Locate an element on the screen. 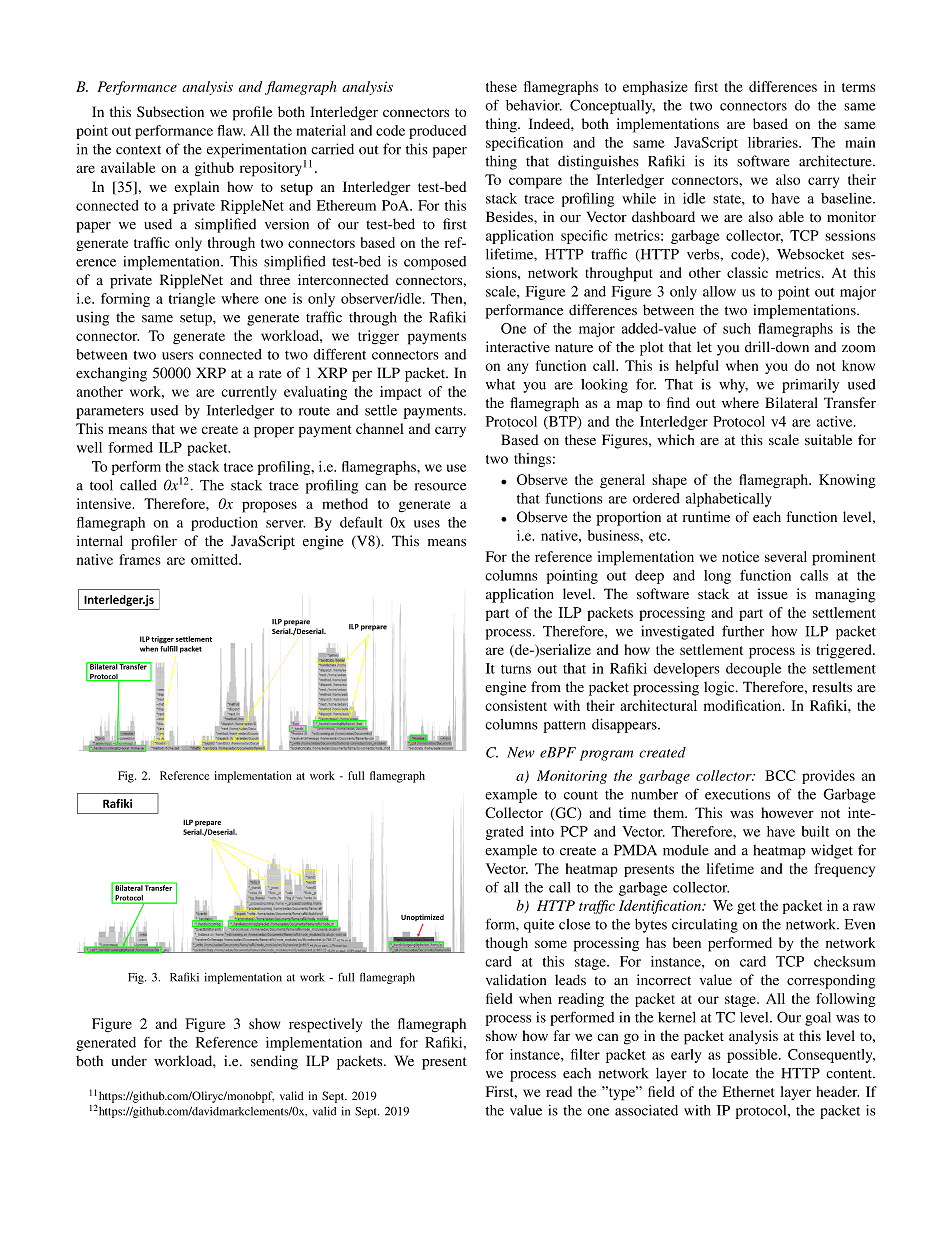  under is located at coordinates (129, 1061).
